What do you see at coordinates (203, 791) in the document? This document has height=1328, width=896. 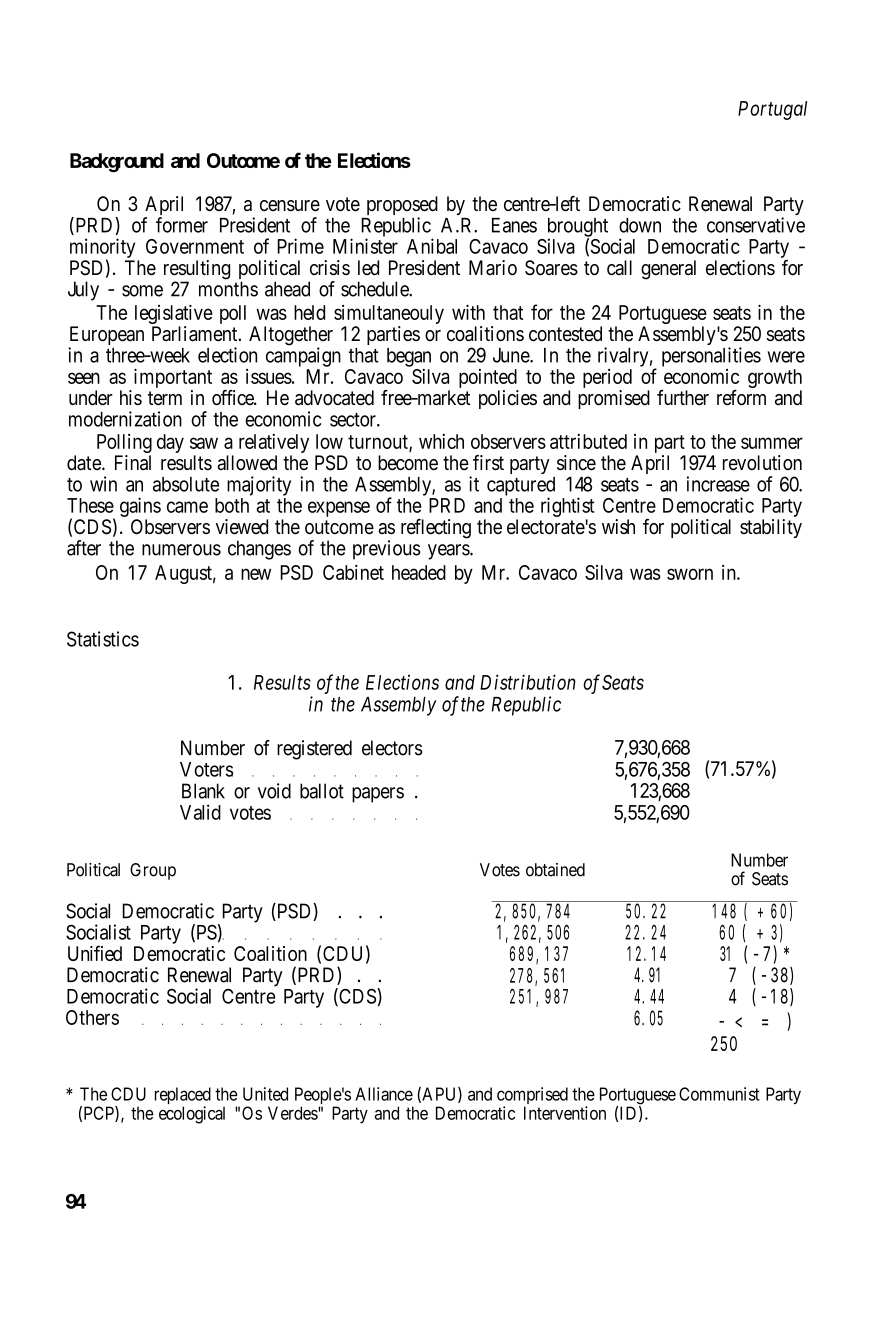 I see `Blank` at bounding box center [203, 791].
